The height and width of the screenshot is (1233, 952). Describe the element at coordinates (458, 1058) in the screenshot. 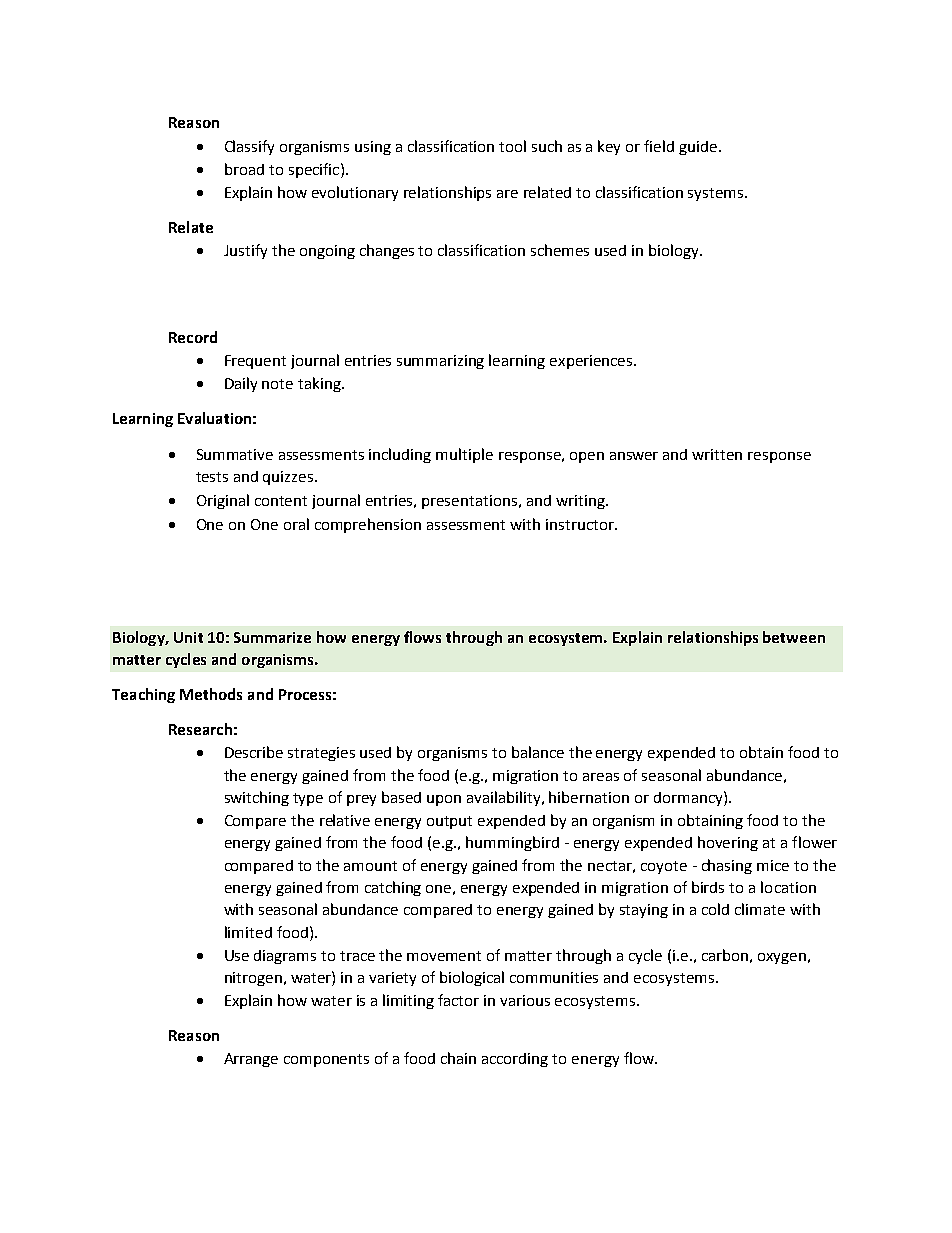

I see `chain` at that location.
